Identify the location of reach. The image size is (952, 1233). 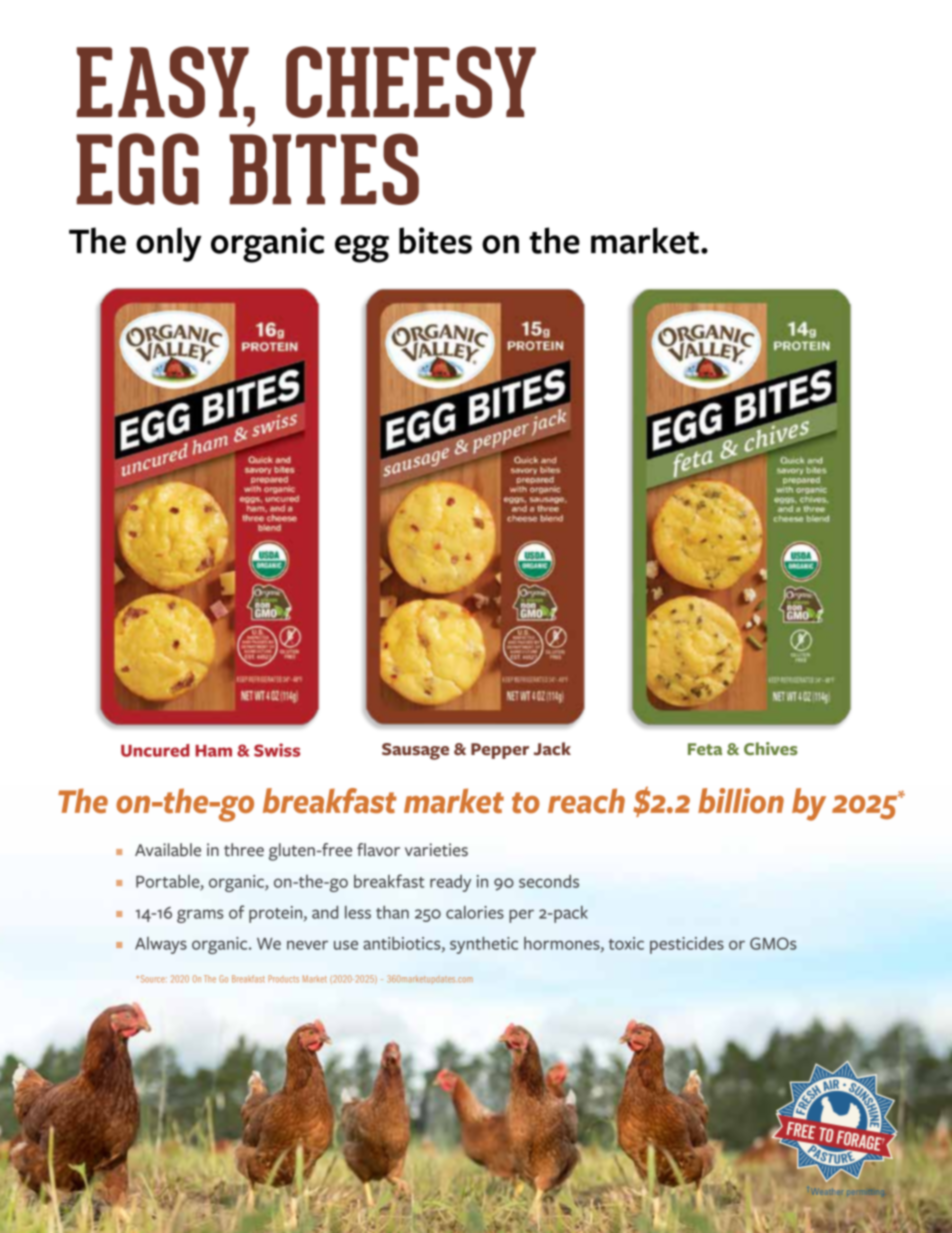
(586, 801).
